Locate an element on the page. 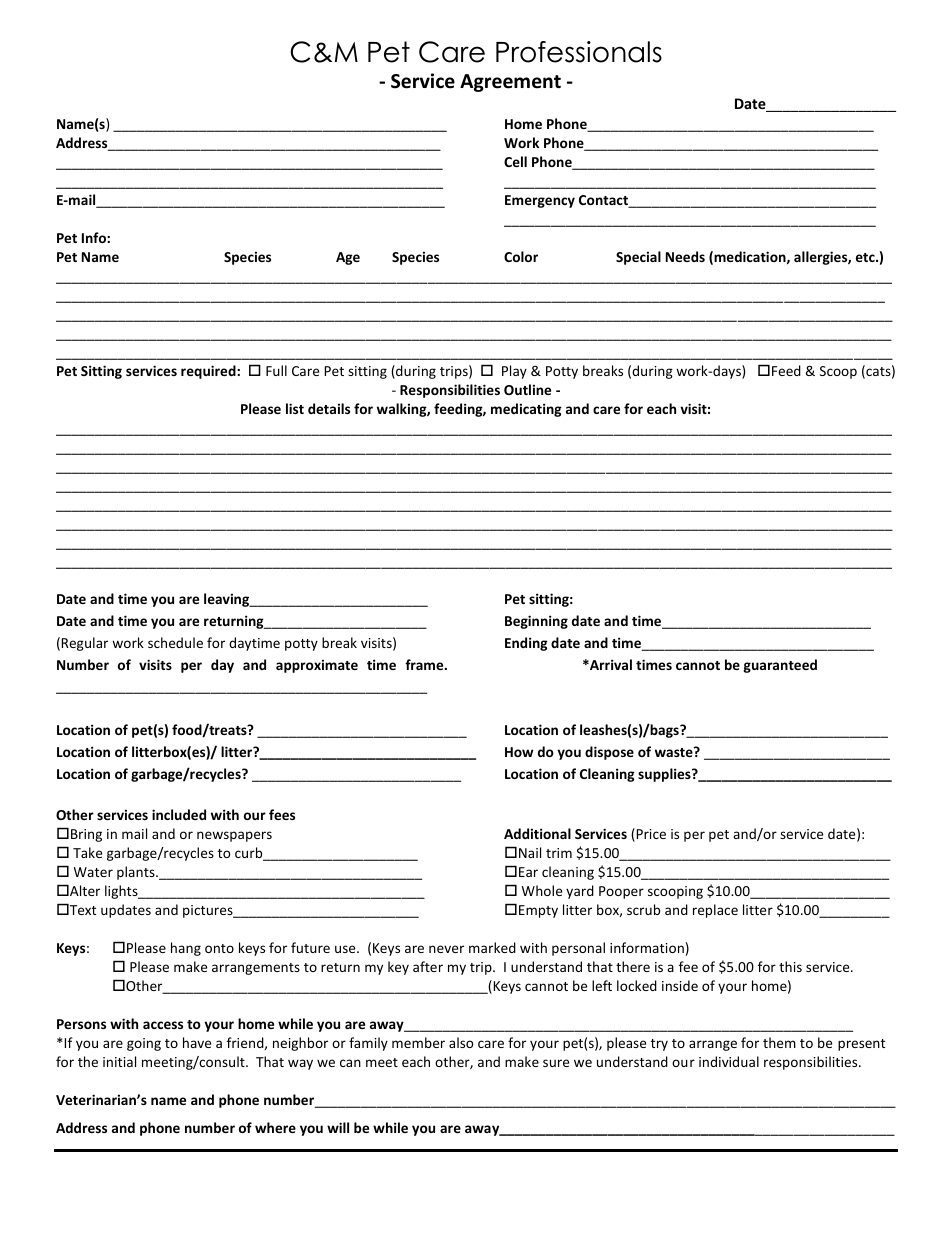 The width and height of the image is (952, 1233). initial is located at coordinates (119, 1061).
